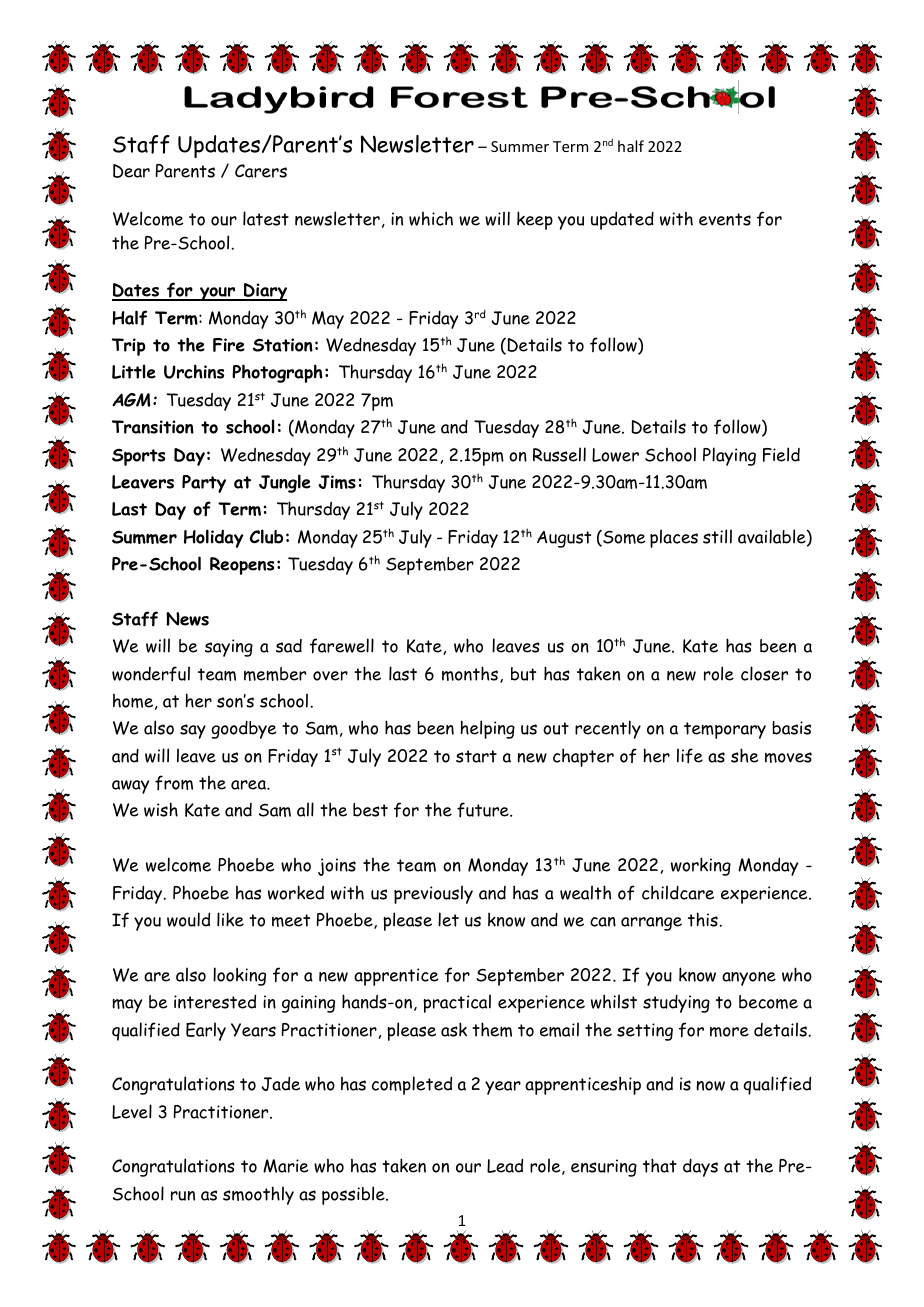 This page has height=1307, width=924. I want to click on which, so click(431, 218).
